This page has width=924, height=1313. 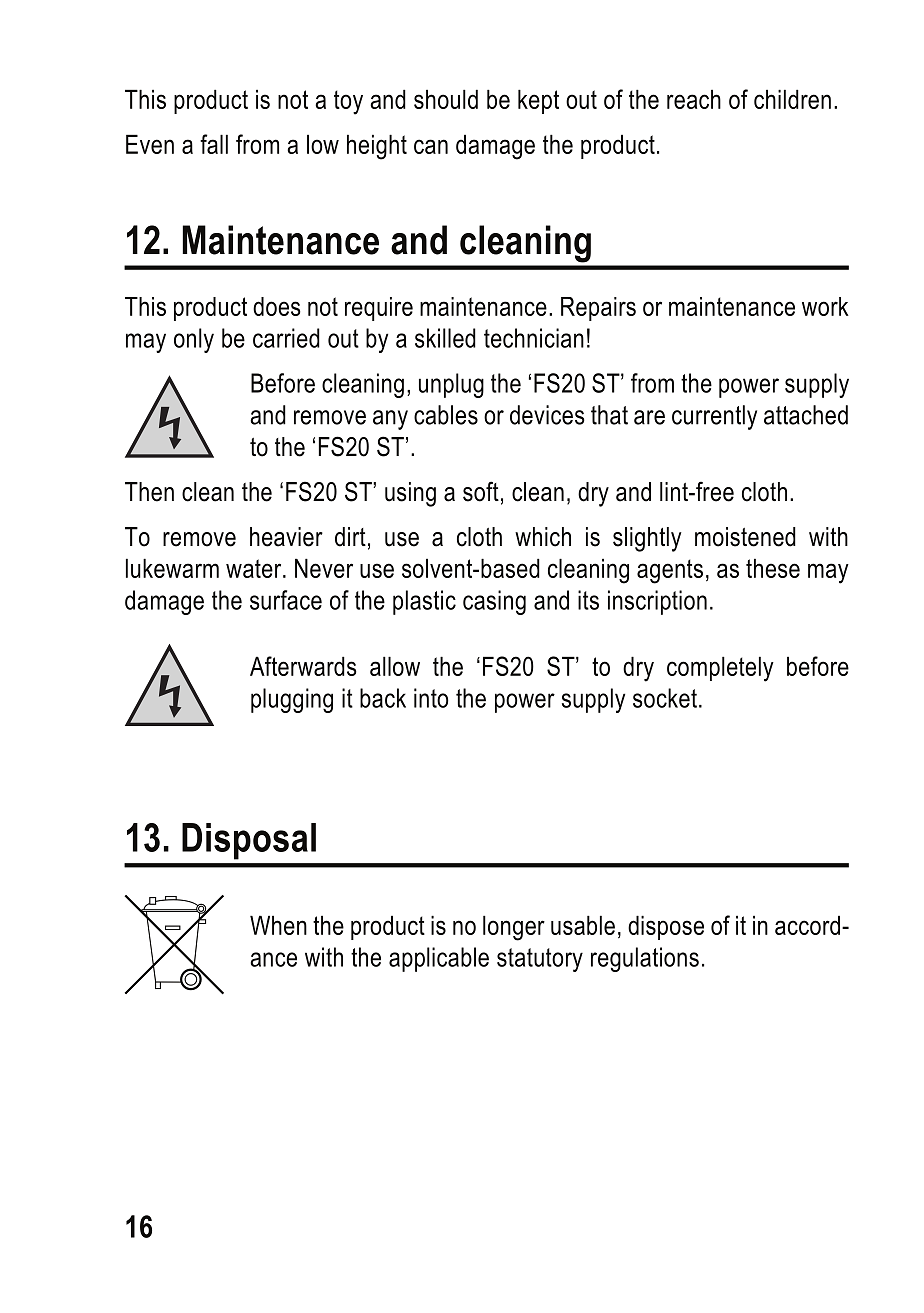 What do you see at coordinates (149, 492) in the page?
I see `Then` at bounding box center [149, 492].
